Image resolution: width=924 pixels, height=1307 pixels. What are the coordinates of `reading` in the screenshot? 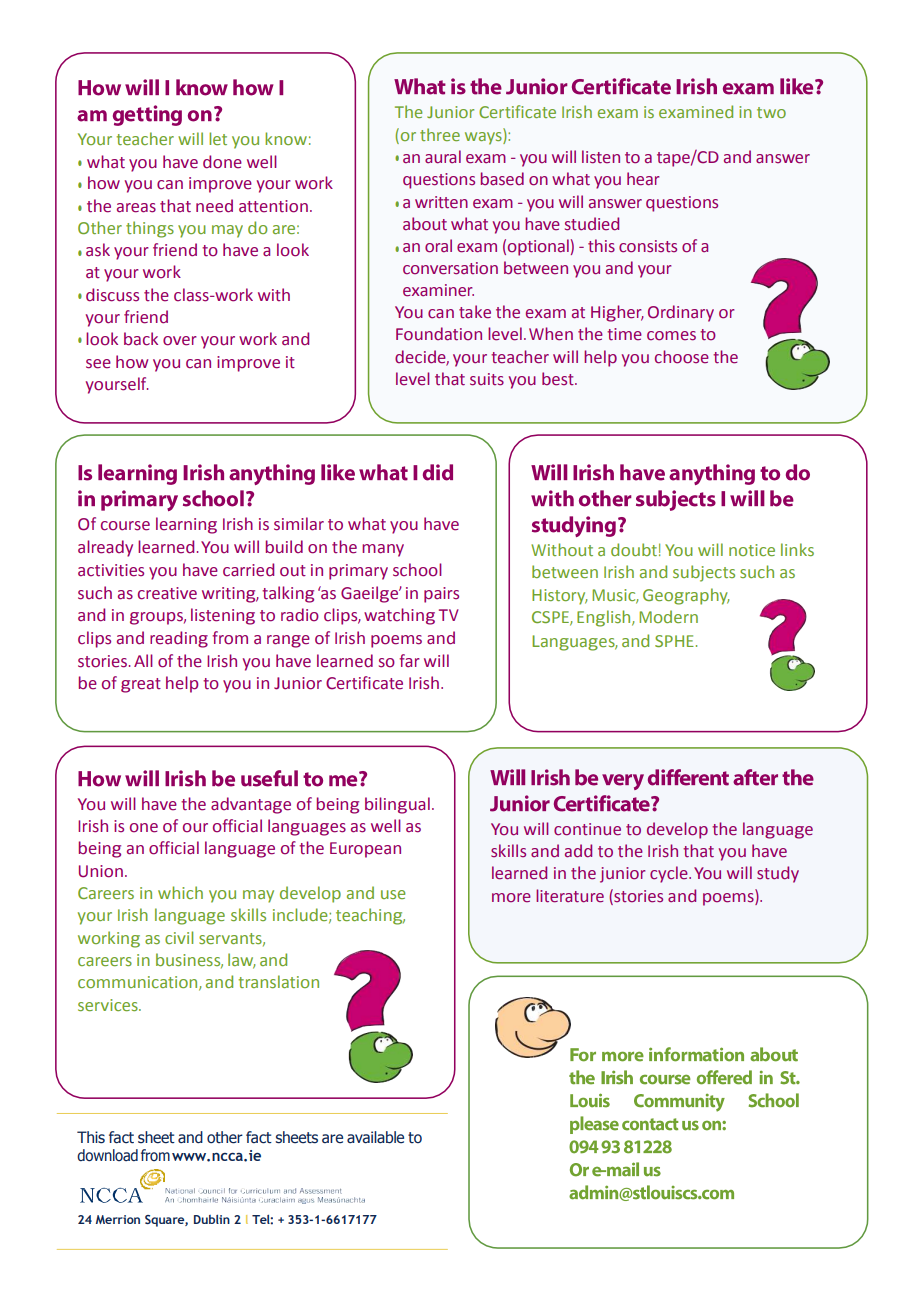 It's located at (179, 639).
